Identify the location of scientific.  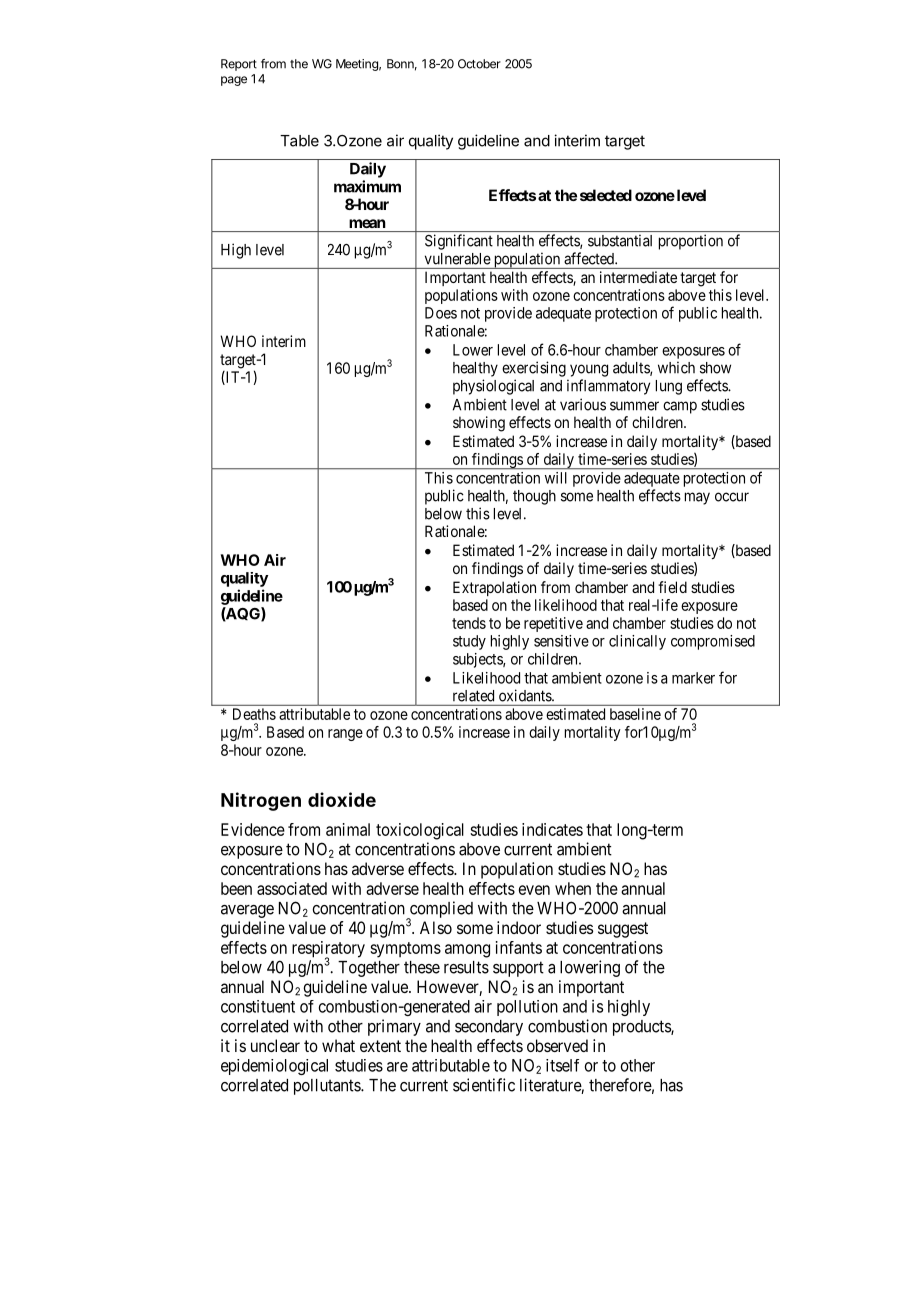
(484, 1085).
